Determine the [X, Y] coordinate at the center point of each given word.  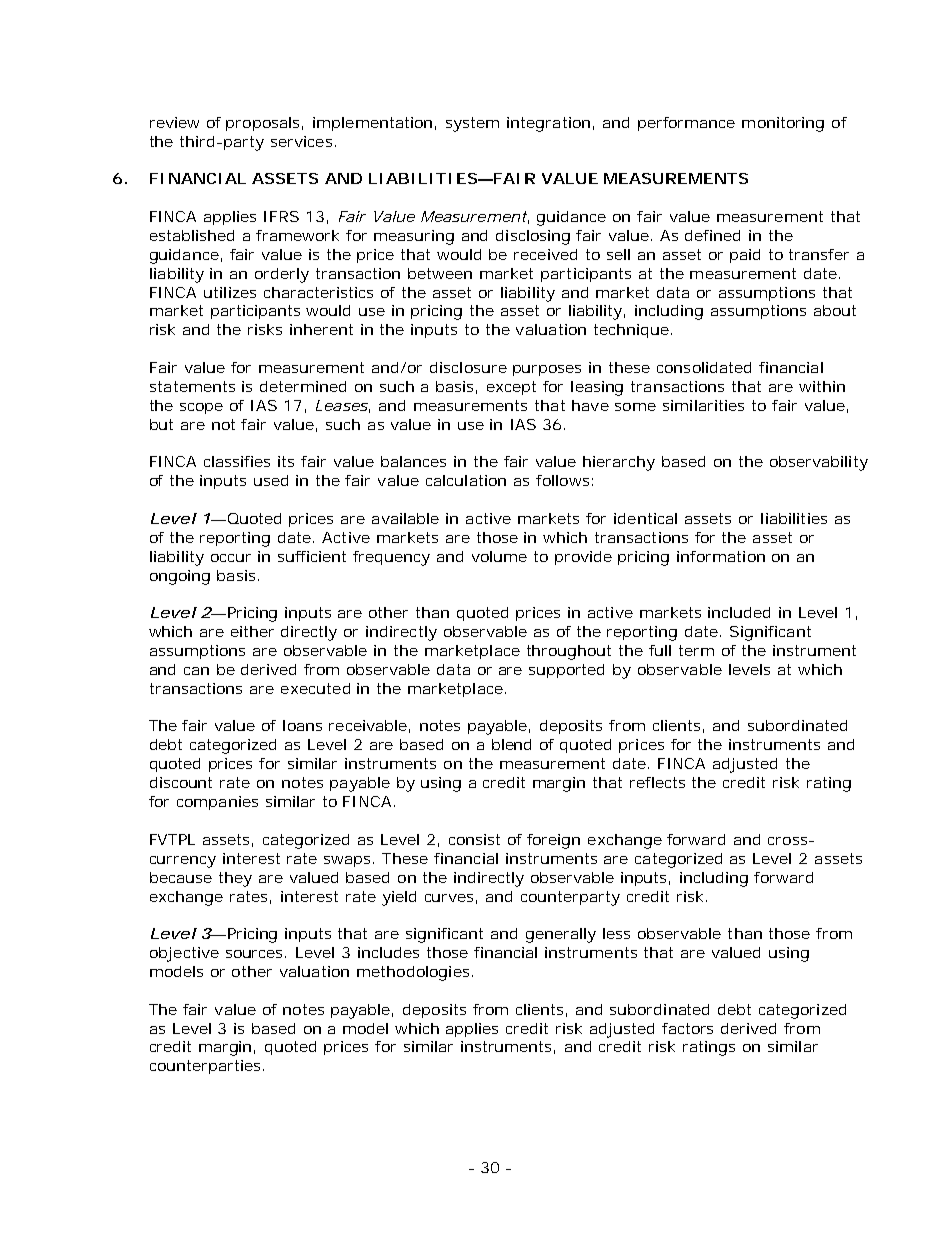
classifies [237, 461]
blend [511, 744]
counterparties [205, 1067]
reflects [657, 782]
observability [819, 463]
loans [302, 725]
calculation [466, 480]
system [472, 124]
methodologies [413, 973]
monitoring [783, 124]
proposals [262, 124]
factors [687, 1028]
